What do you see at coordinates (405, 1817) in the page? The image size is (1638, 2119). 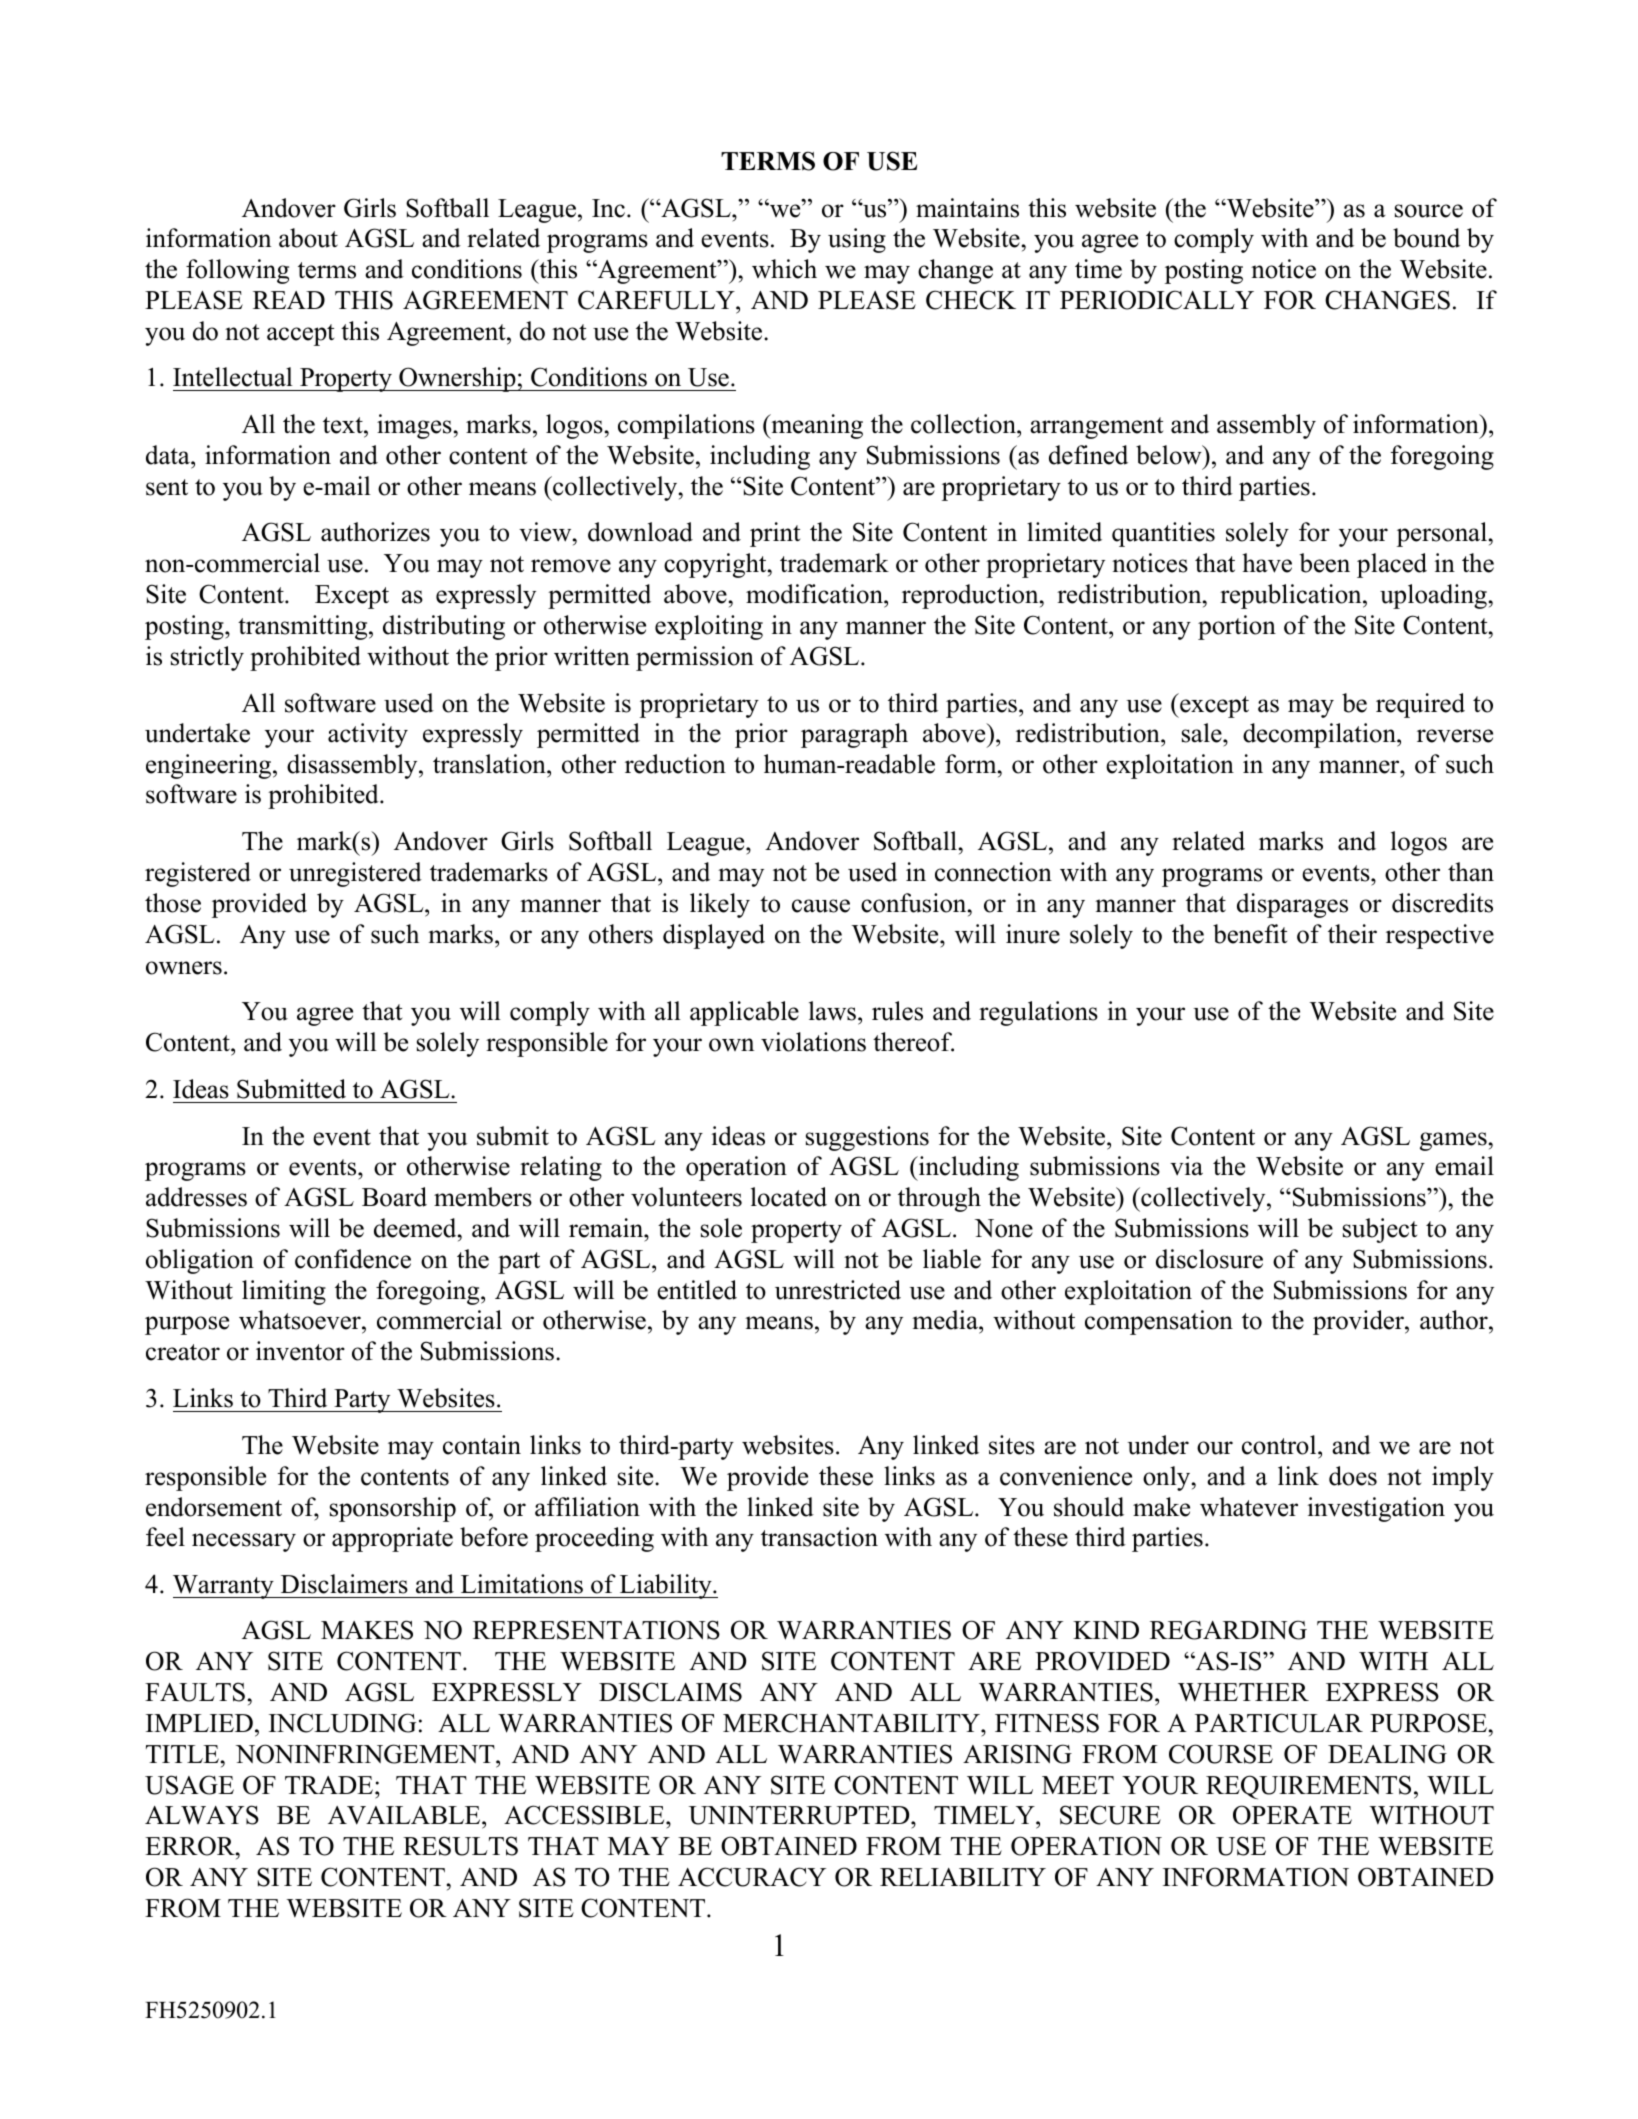 I see `AVAILABLE` at bounding box center [405, 1817].
